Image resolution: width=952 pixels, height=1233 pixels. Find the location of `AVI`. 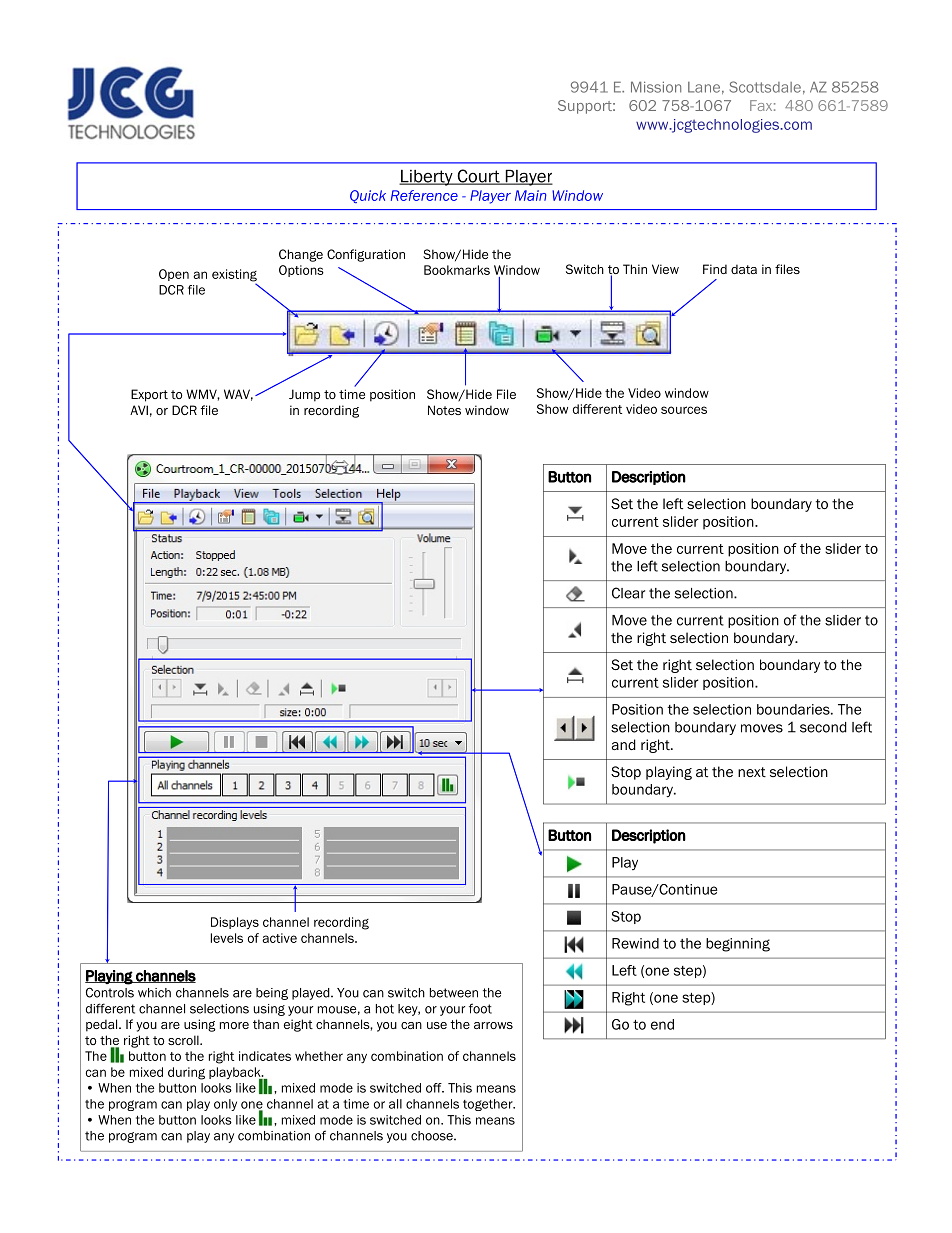

AVI is located at coordinates (139, 410).
